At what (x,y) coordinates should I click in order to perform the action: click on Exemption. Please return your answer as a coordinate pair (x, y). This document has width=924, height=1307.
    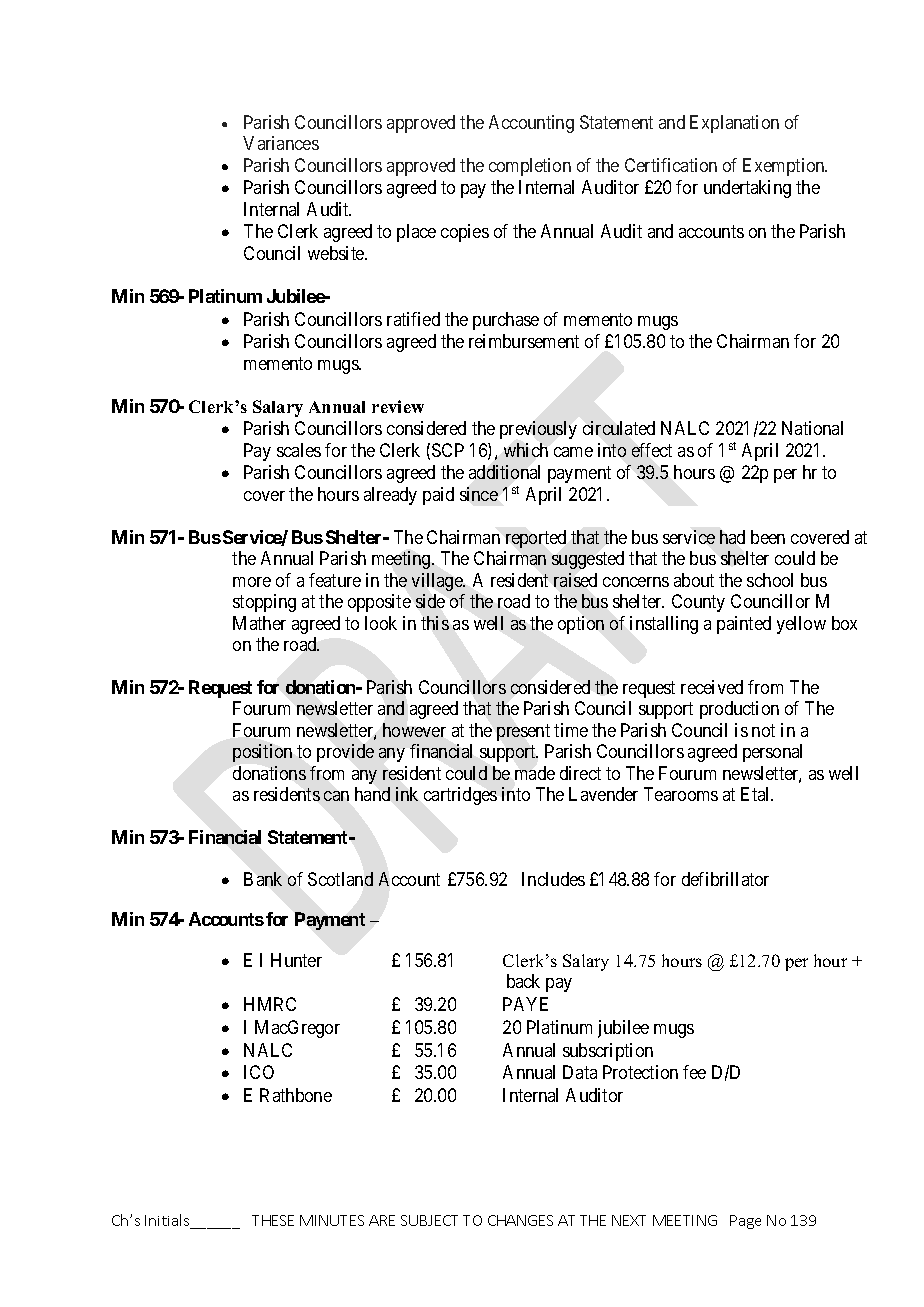
    Looking at the image, I should click on (785, 167).
